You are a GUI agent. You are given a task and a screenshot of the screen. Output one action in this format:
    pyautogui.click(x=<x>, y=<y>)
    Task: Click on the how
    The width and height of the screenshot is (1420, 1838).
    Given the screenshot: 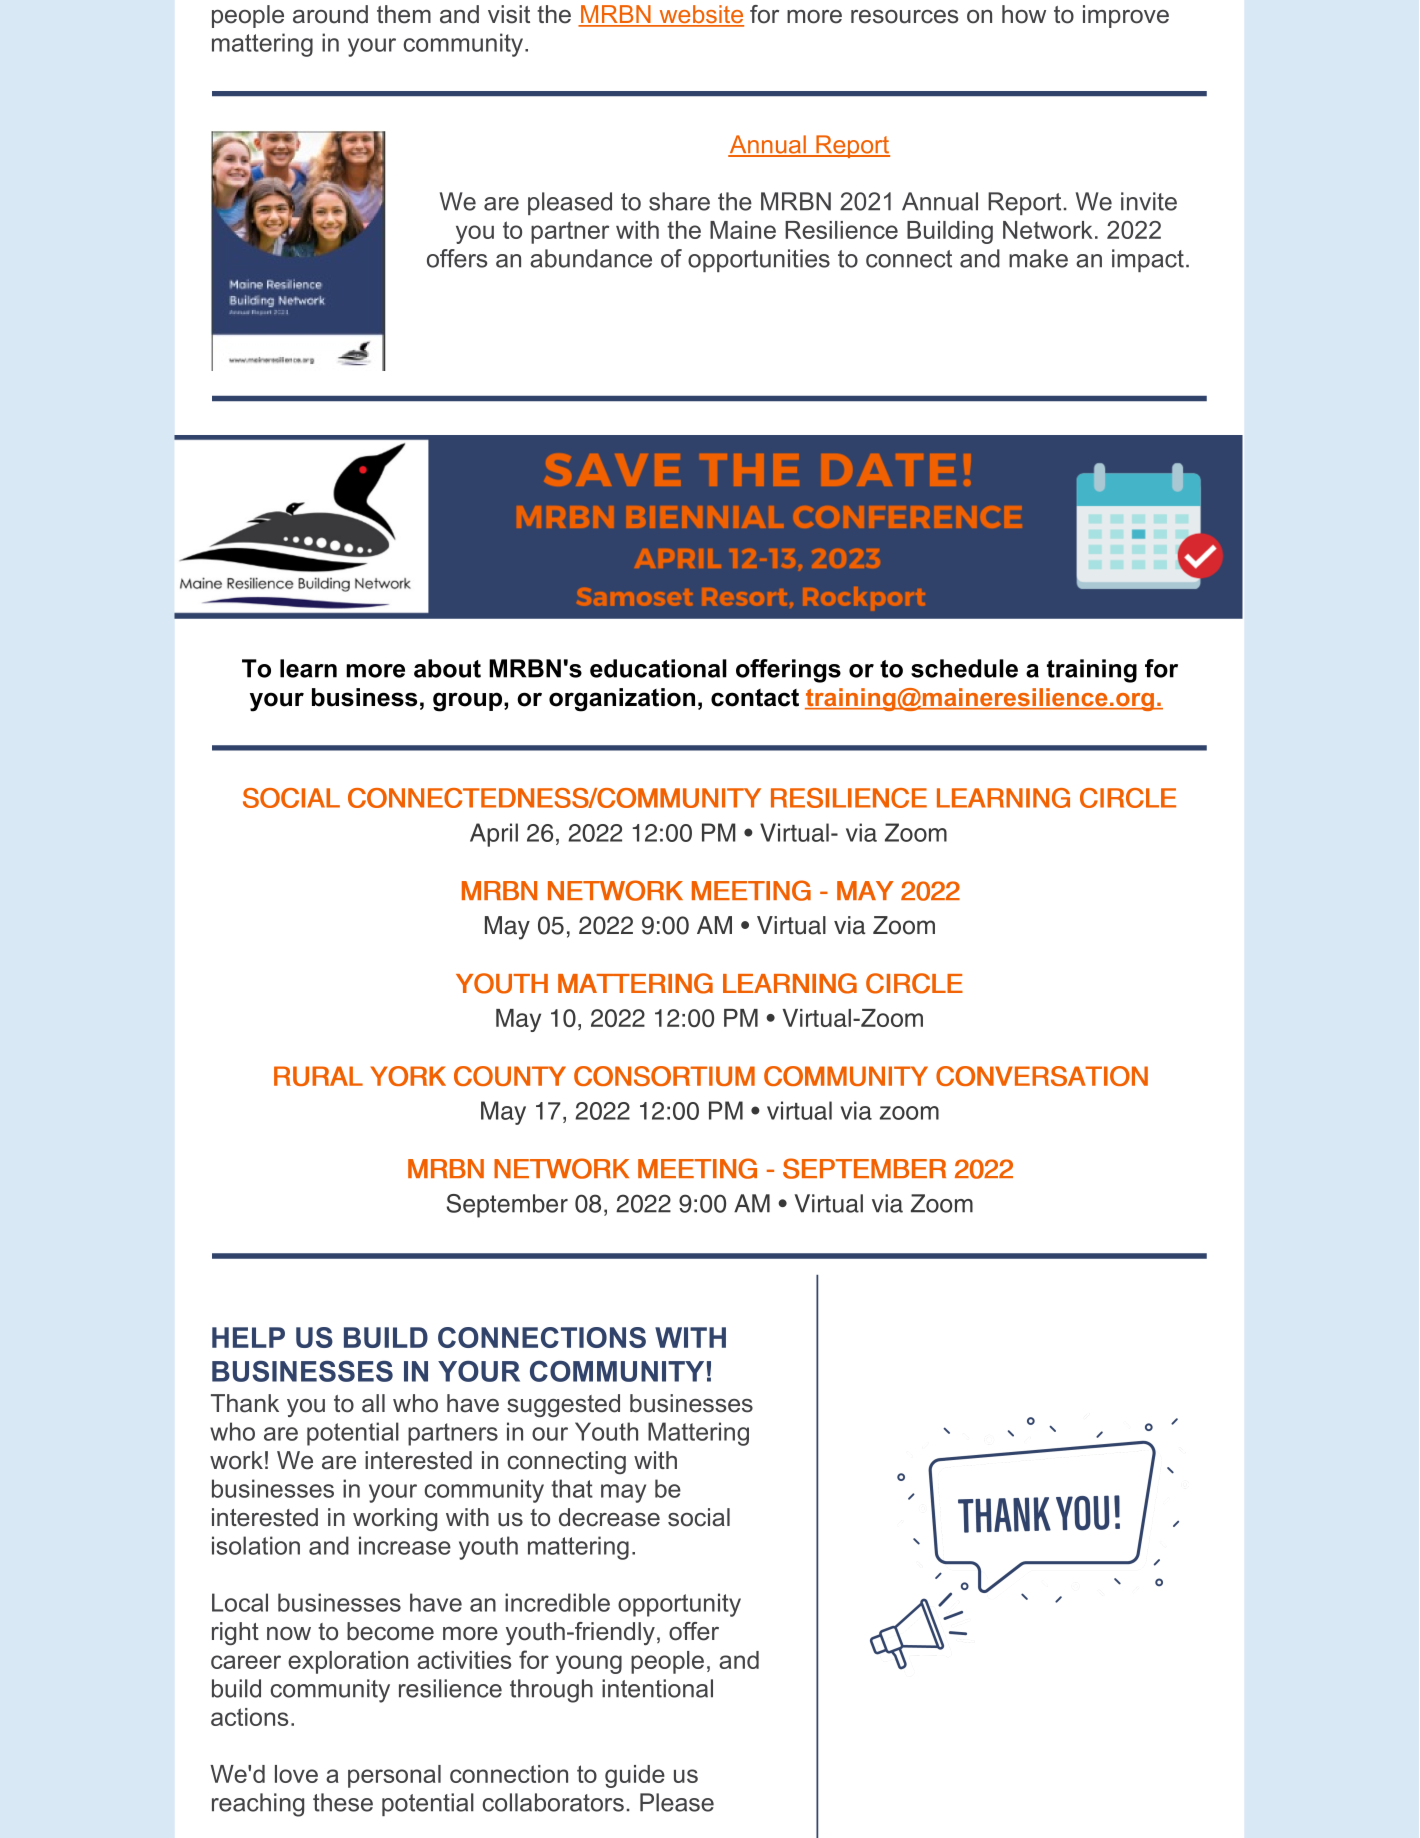 What is the action you would take?
    pyautogui.click(x=1024, y=14)
